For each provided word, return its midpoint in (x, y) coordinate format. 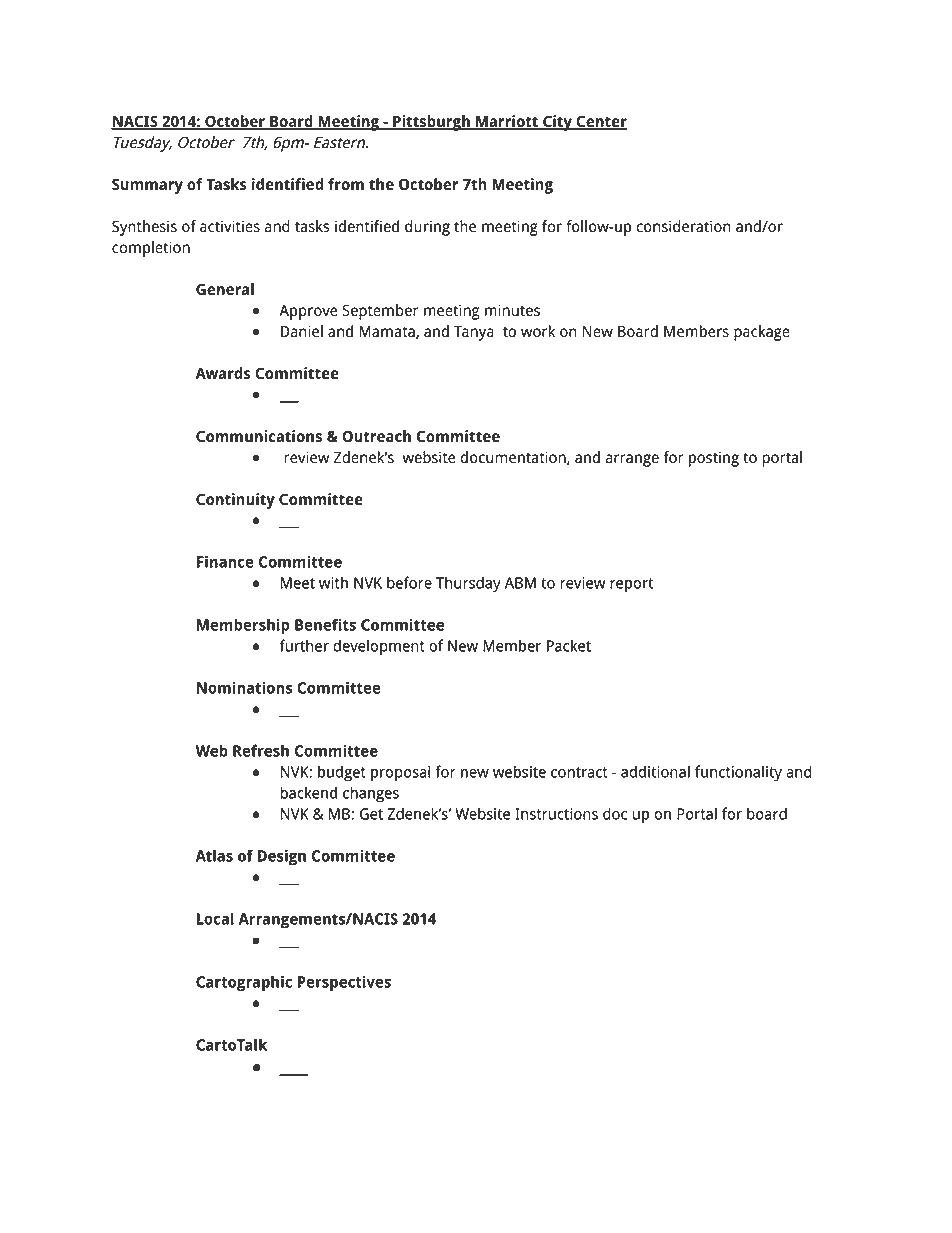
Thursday (468, 584)
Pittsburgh (431, 123)
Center (600, 122)
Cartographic (244, 983)
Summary (147, 186)
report (631, 585)
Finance (225, 561)
